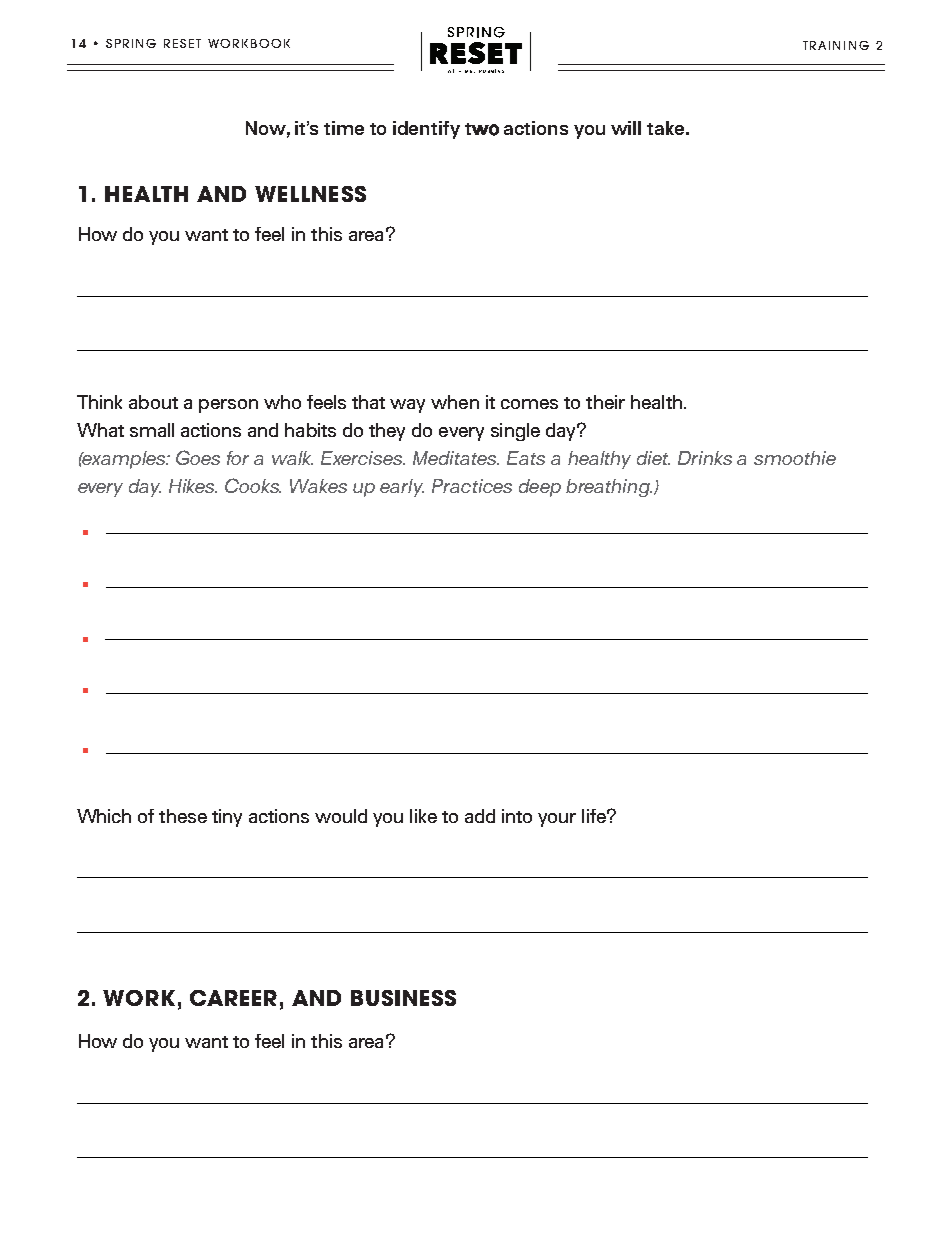 The height and width of the screenshot is (1233, 952). I want to click on CAREER, so click(233, 998).
